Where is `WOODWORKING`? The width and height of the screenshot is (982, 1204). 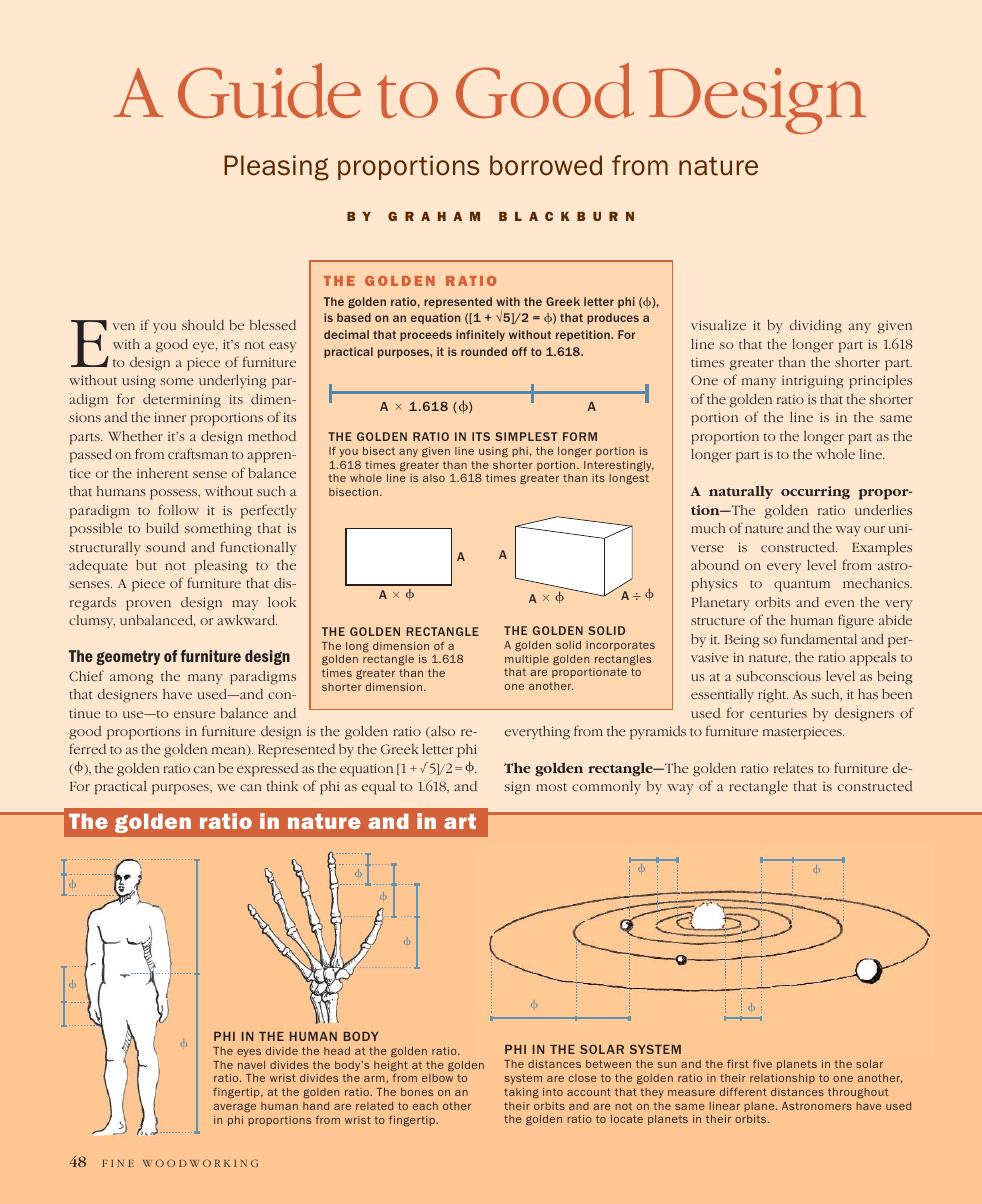
WOODWORKING is located at coordinates (200, 1163).
